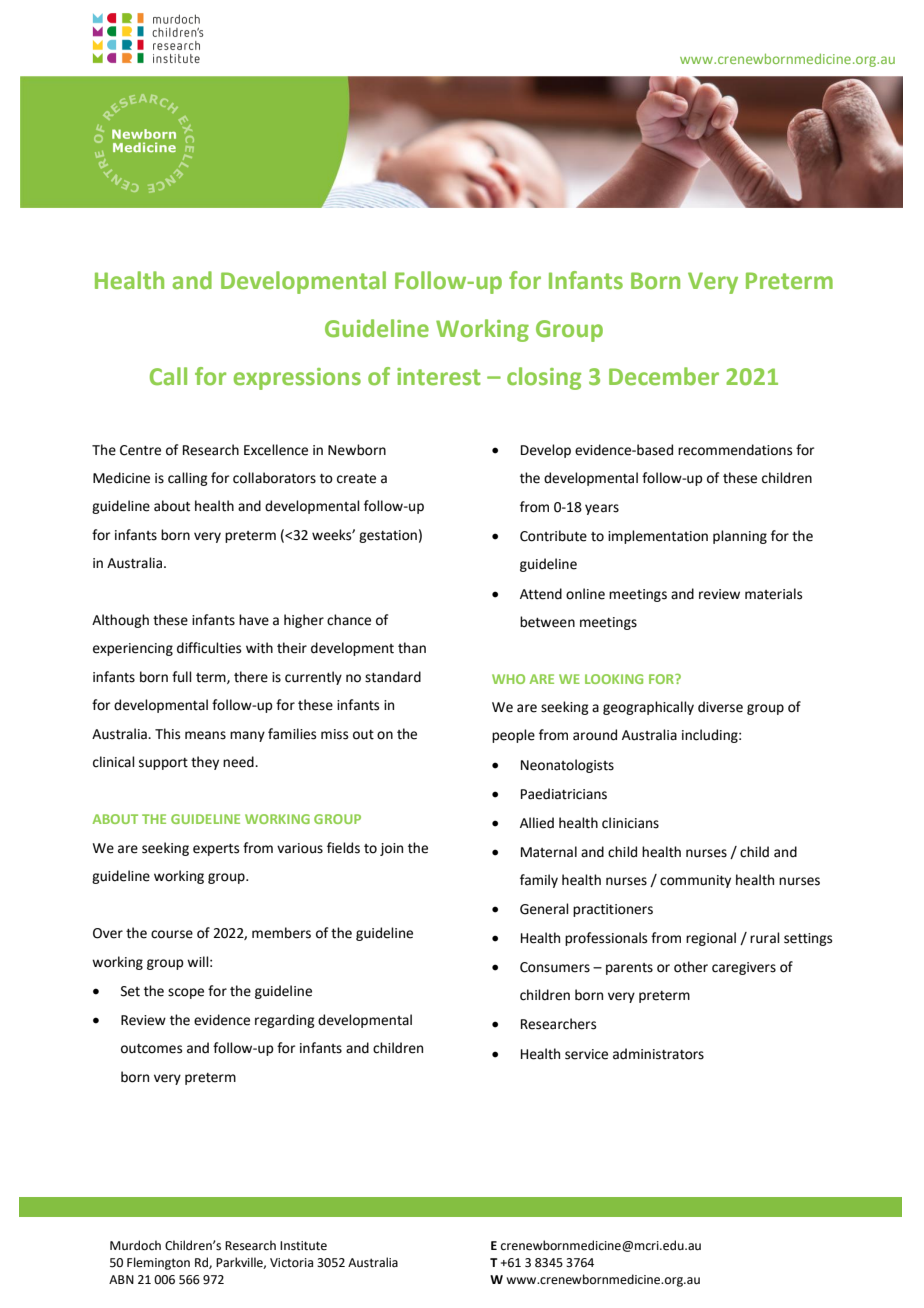 The width and height of the screenshot is (924, 1308). What do you see at coordinates (439, 376) in the screenshot?
I see `interest` at bounding box center [439, 376].
